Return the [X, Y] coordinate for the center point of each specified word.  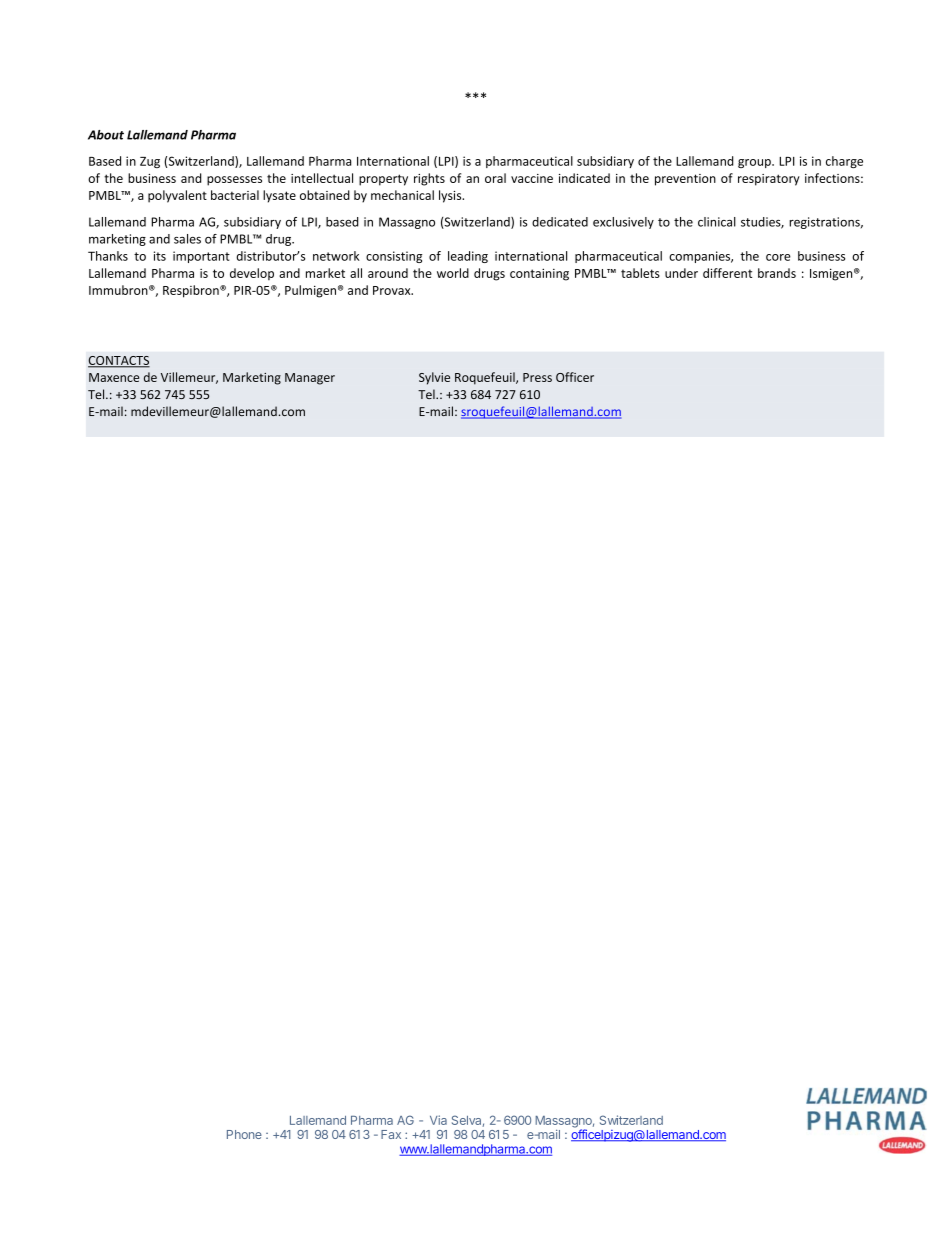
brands [777, 273]
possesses [234, 181]
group [755, 163]
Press [537, 377]
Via [438, 1120]
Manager [310, 379]
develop [252, 274]
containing [539, 274]
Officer [575, 377]
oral [495, 178]
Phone [244, 1134]
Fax [391, 1134]
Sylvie [434, 378]
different [727, 273]
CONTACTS [119, 361]
